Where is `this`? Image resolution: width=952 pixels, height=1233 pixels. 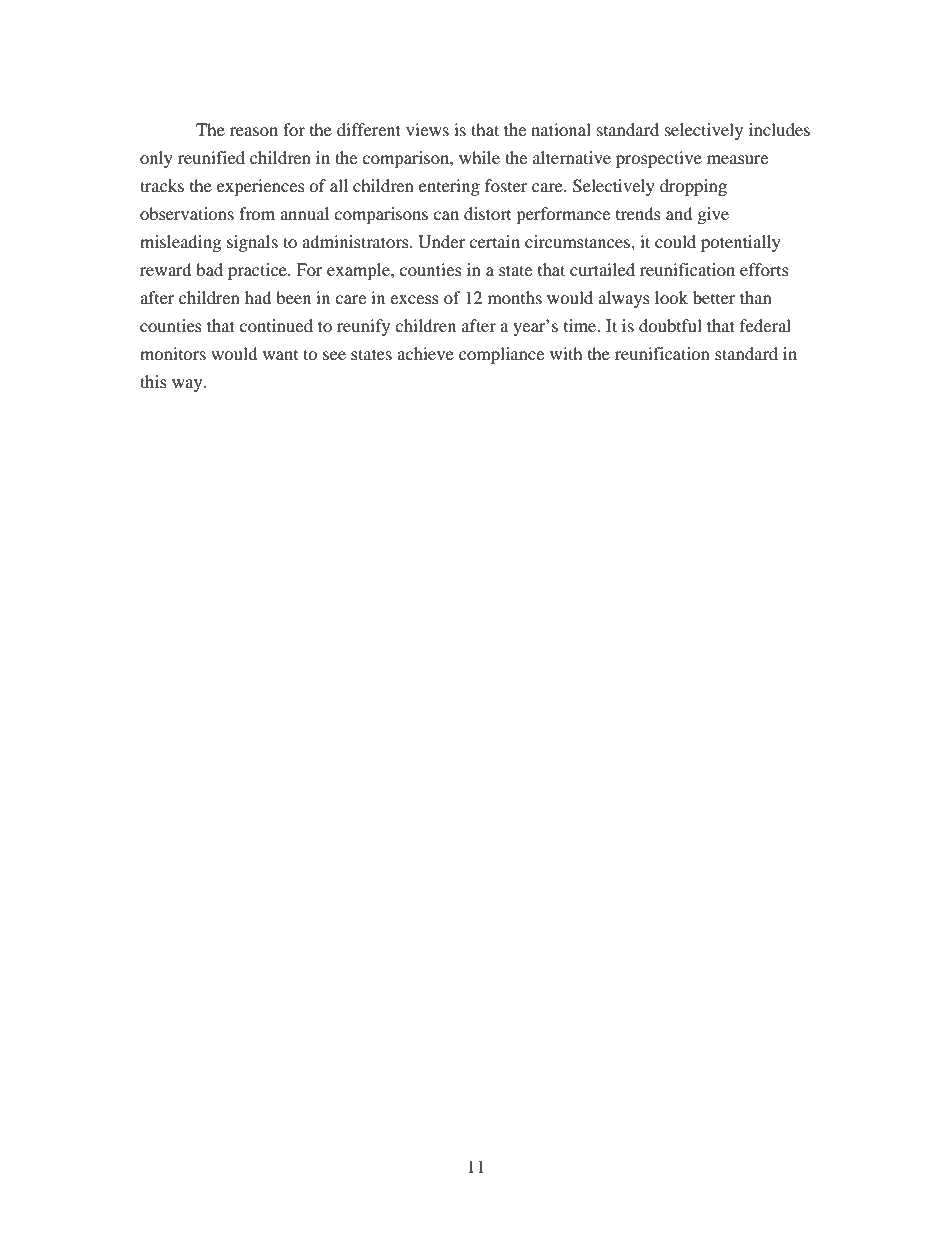
this is located at coordinates (153, 381).
